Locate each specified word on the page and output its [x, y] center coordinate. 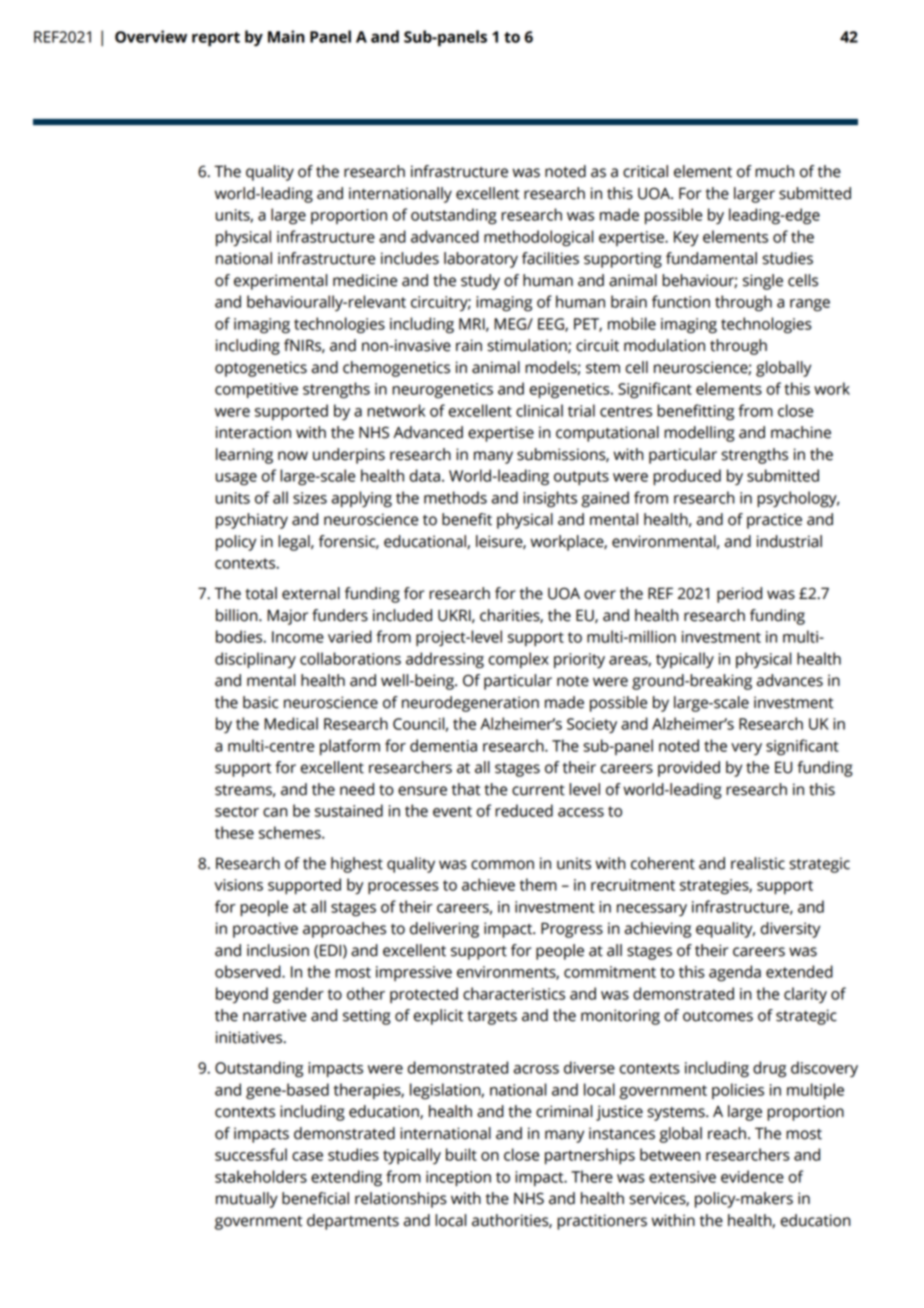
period [739, 595]
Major [287, 617]
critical [645, 171]
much [774, 171]
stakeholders [261, 1176]
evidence [752, 1176]
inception [458, 1178]
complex [518, 660]
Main [286, 36]
